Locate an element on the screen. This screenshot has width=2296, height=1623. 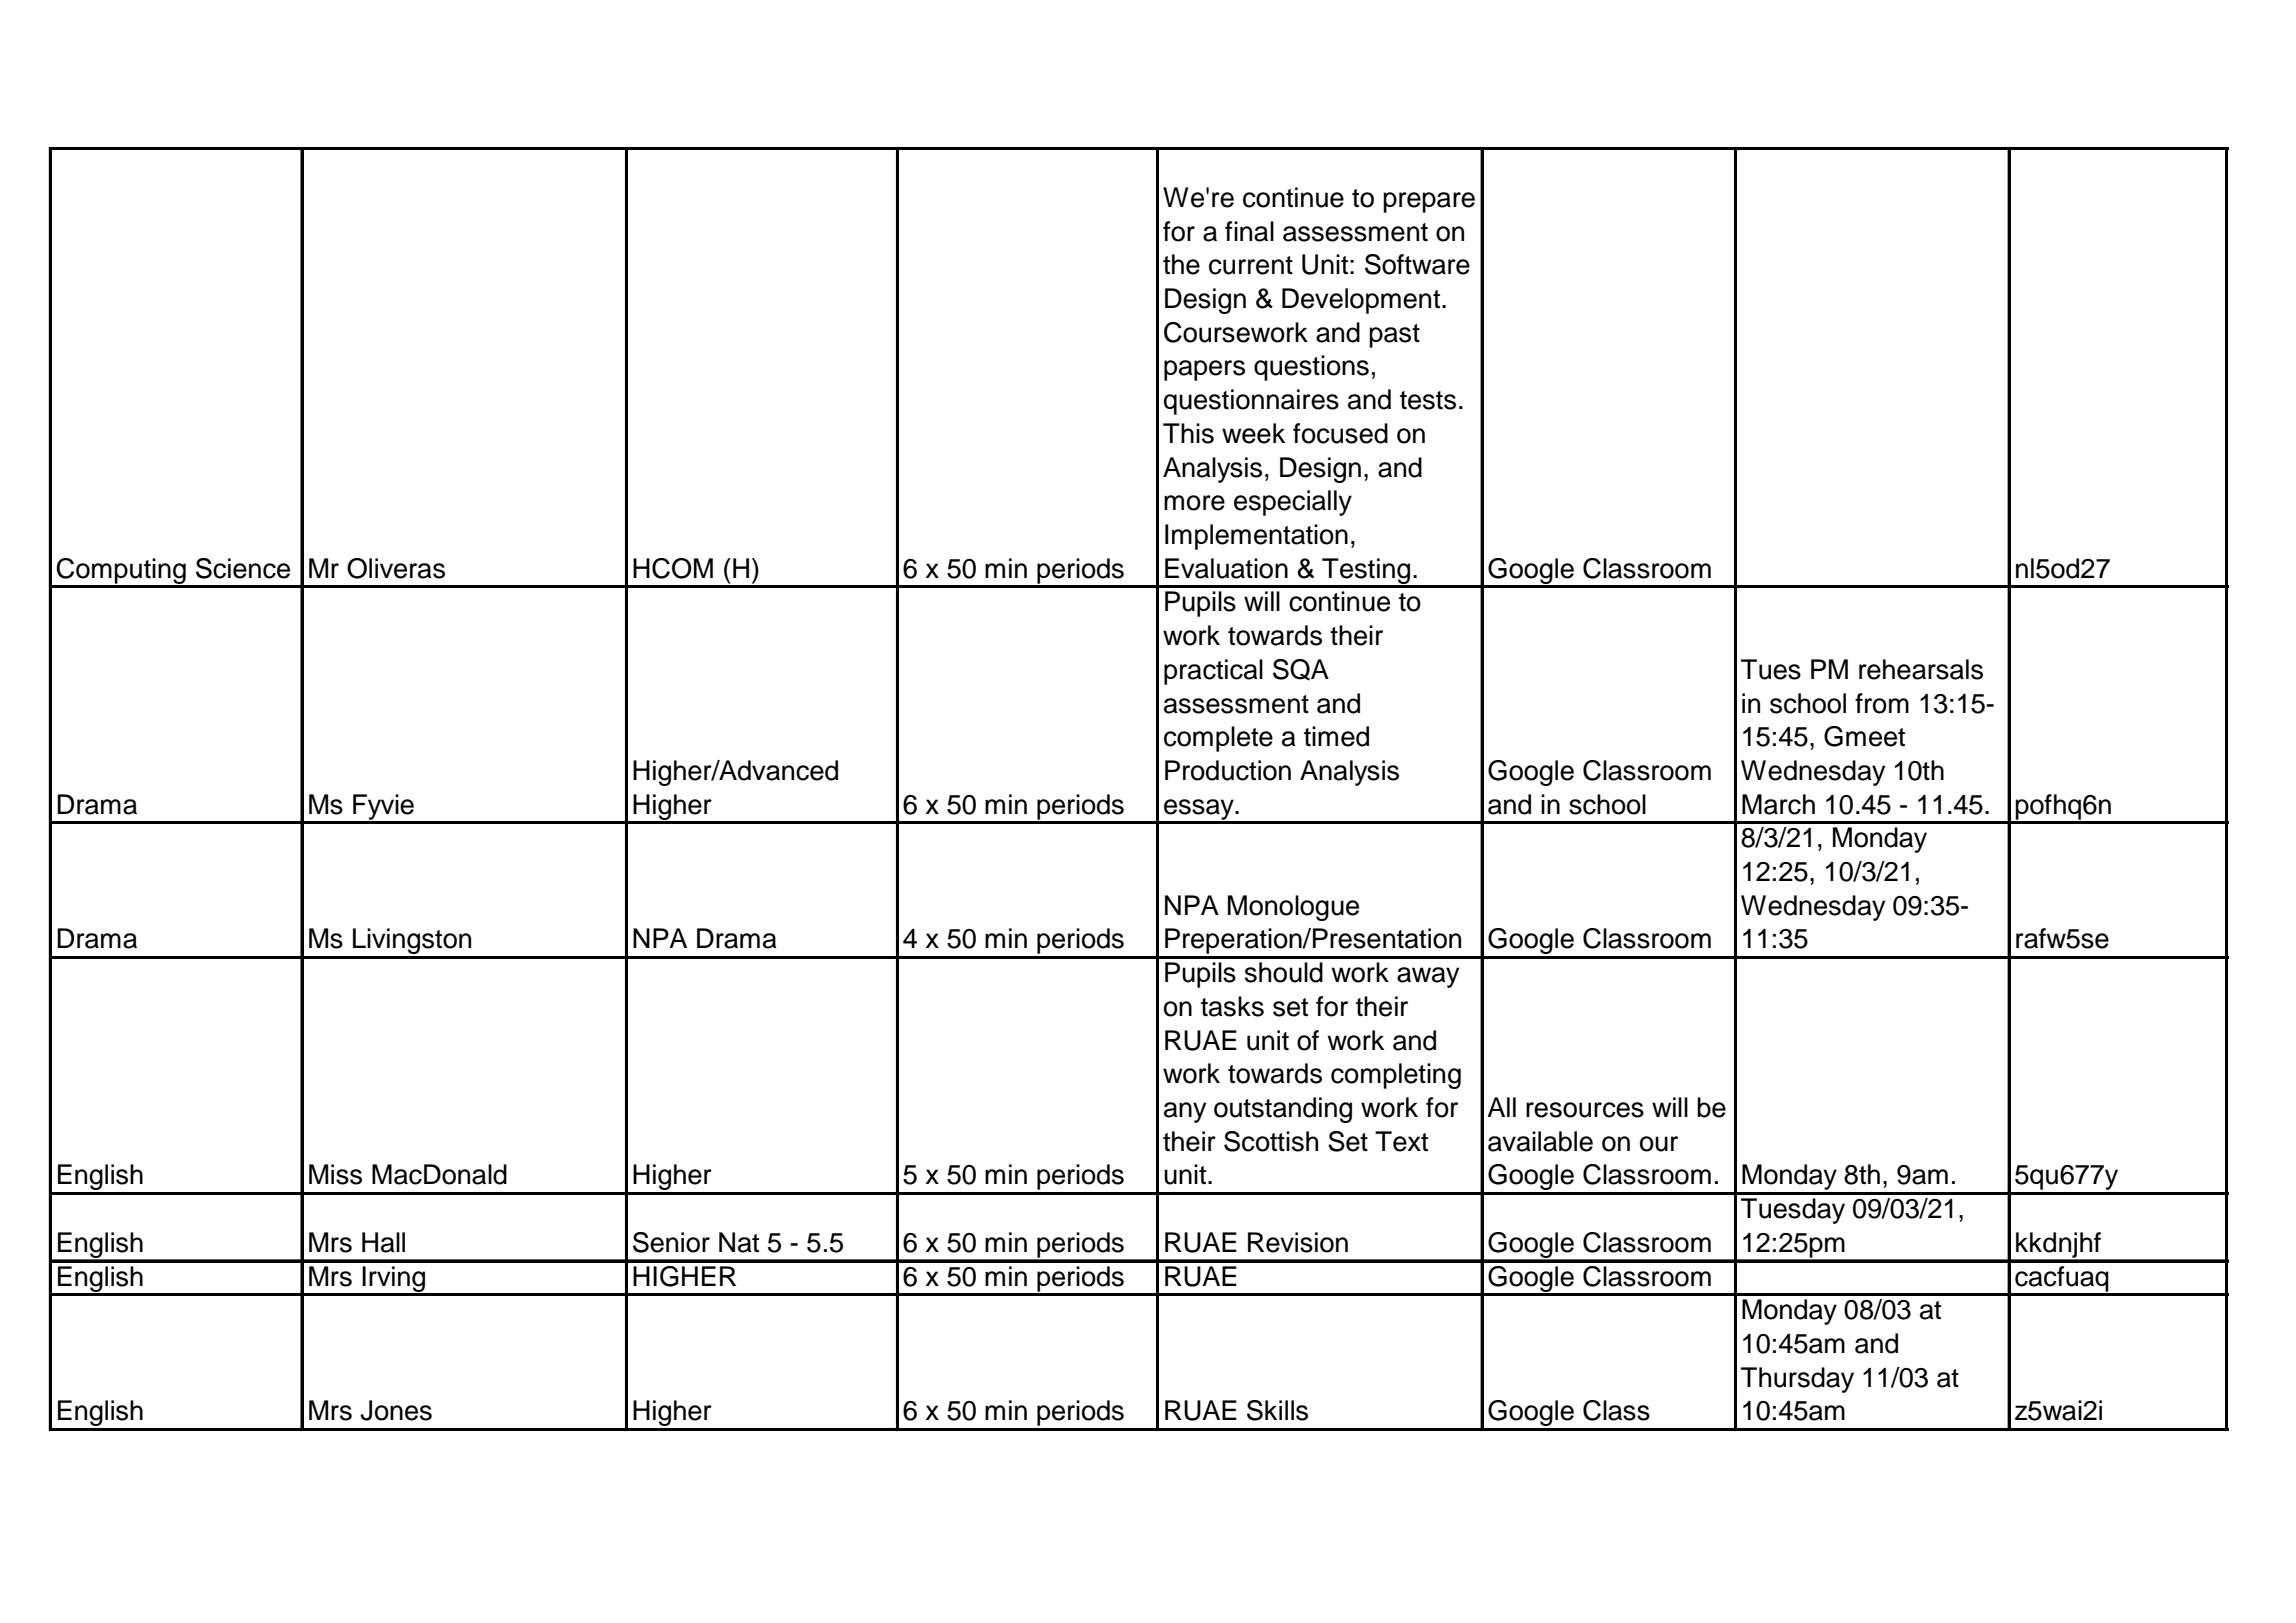
Thursday is located at coordinates (1797, 1380).
